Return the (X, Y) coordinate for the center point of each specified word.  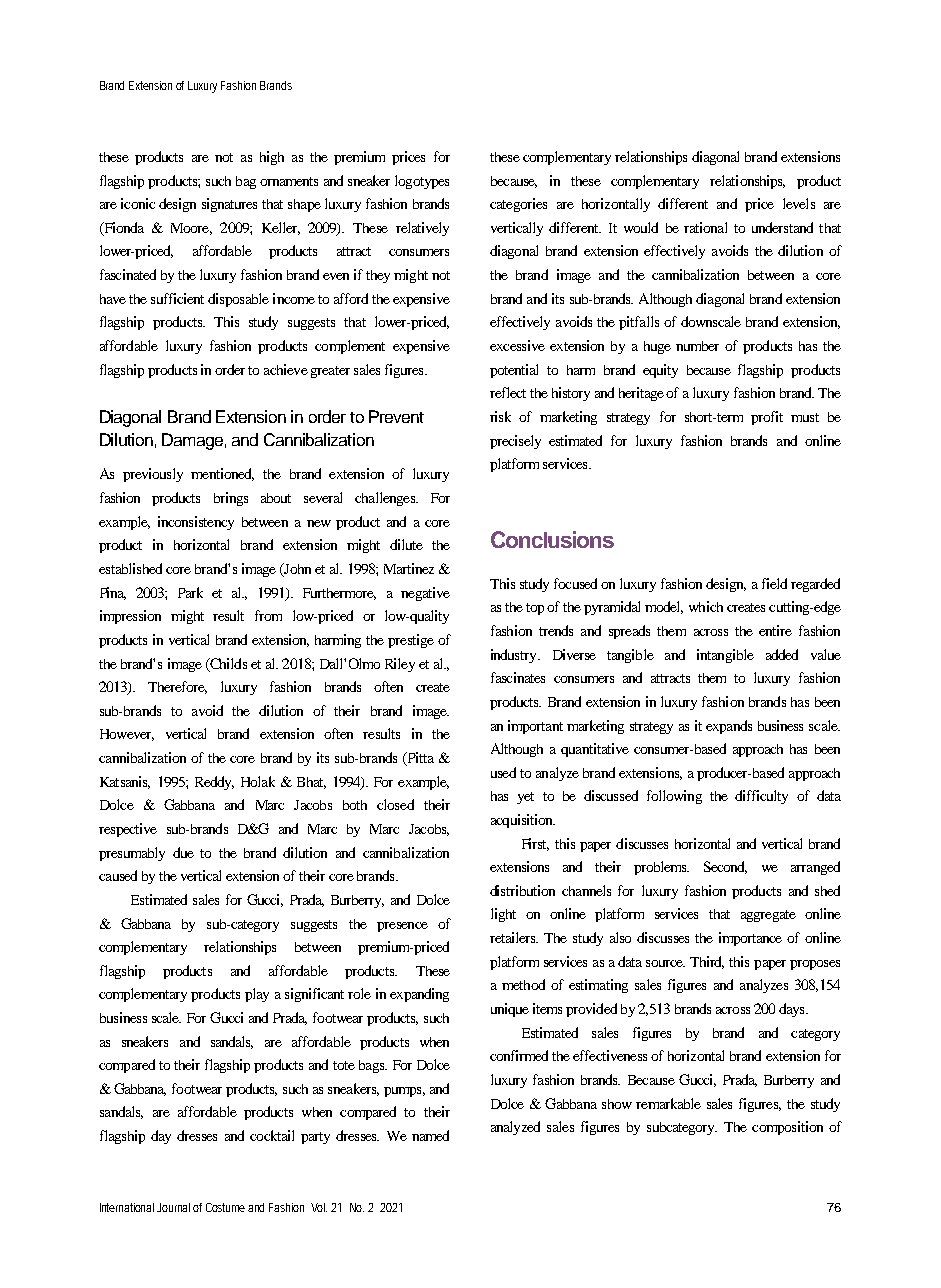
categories (518, 205)
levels (799, 203)
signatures (229, 205)
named (430, 1135)
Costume (227, 1207)
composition (787, 1128)
